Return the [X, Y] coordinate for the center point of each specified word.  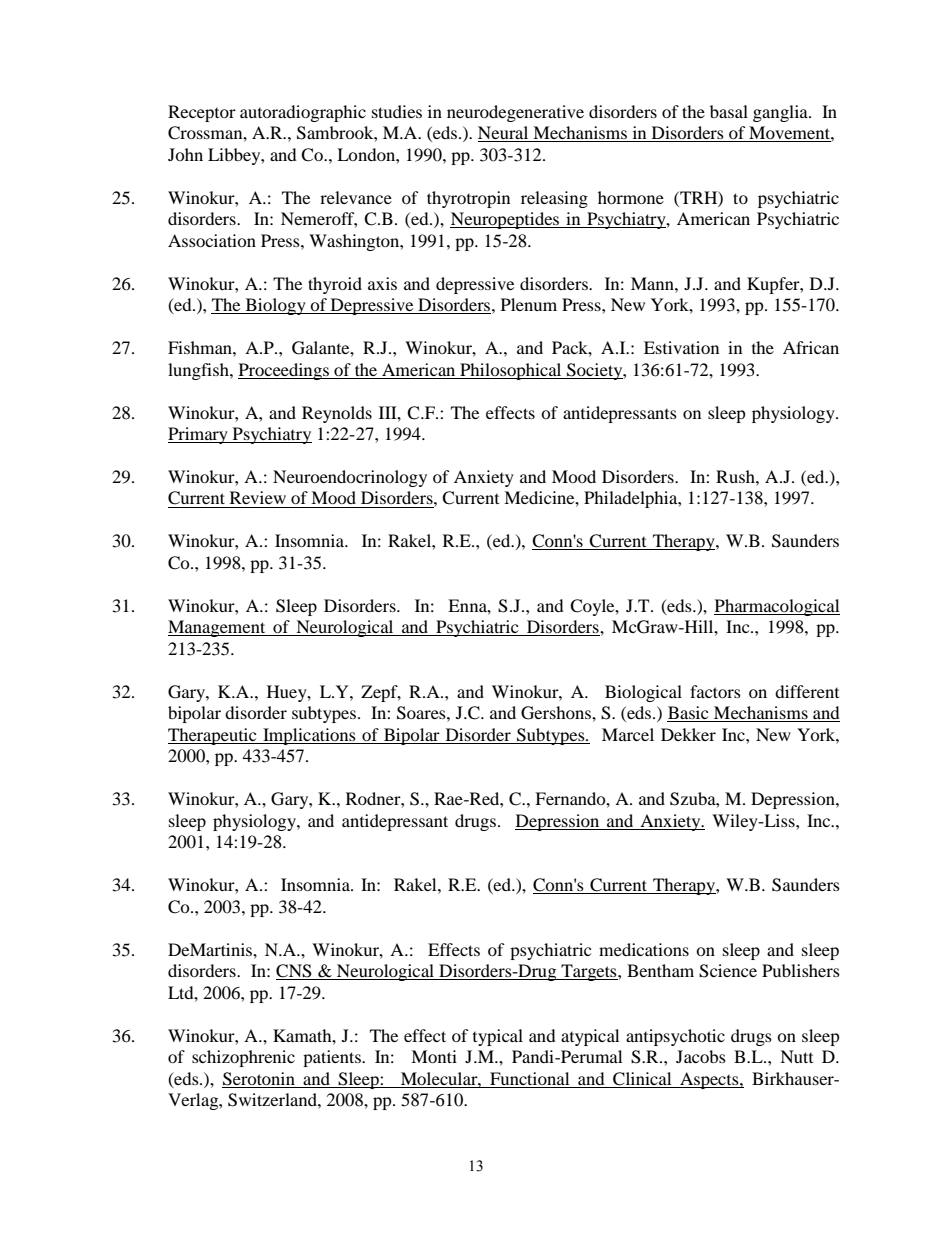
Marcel [628, 734]
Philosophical [511, 371]
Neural [504, 134]
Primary [199, 435]
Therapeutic [213, 736]
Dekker [688, 734]
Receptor [202, 113]
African [811, 347]
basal [729, 111]
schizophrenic [243, 1058]
